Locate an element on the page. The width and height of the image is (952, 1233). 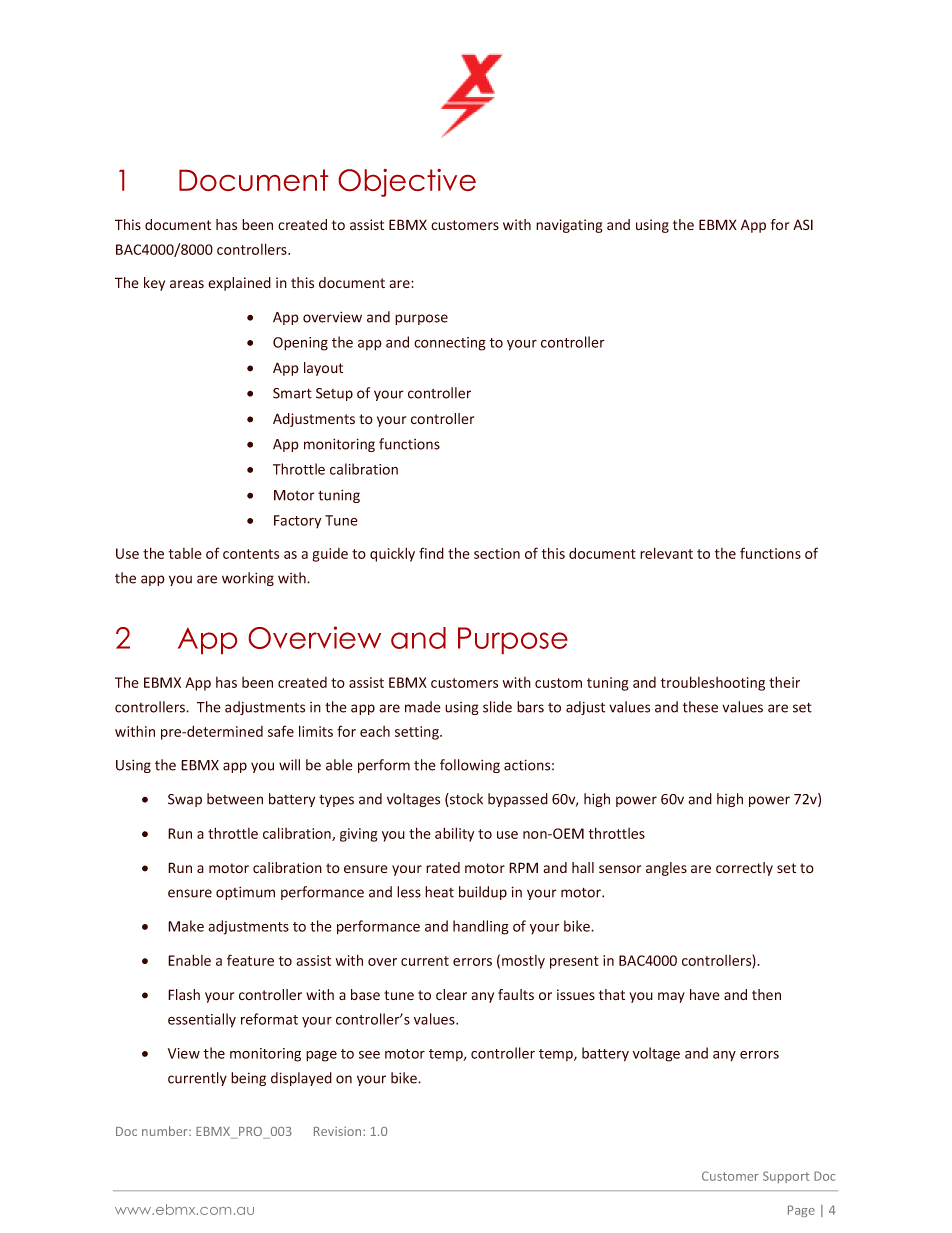
explained is located at coordinates (239, 284).
